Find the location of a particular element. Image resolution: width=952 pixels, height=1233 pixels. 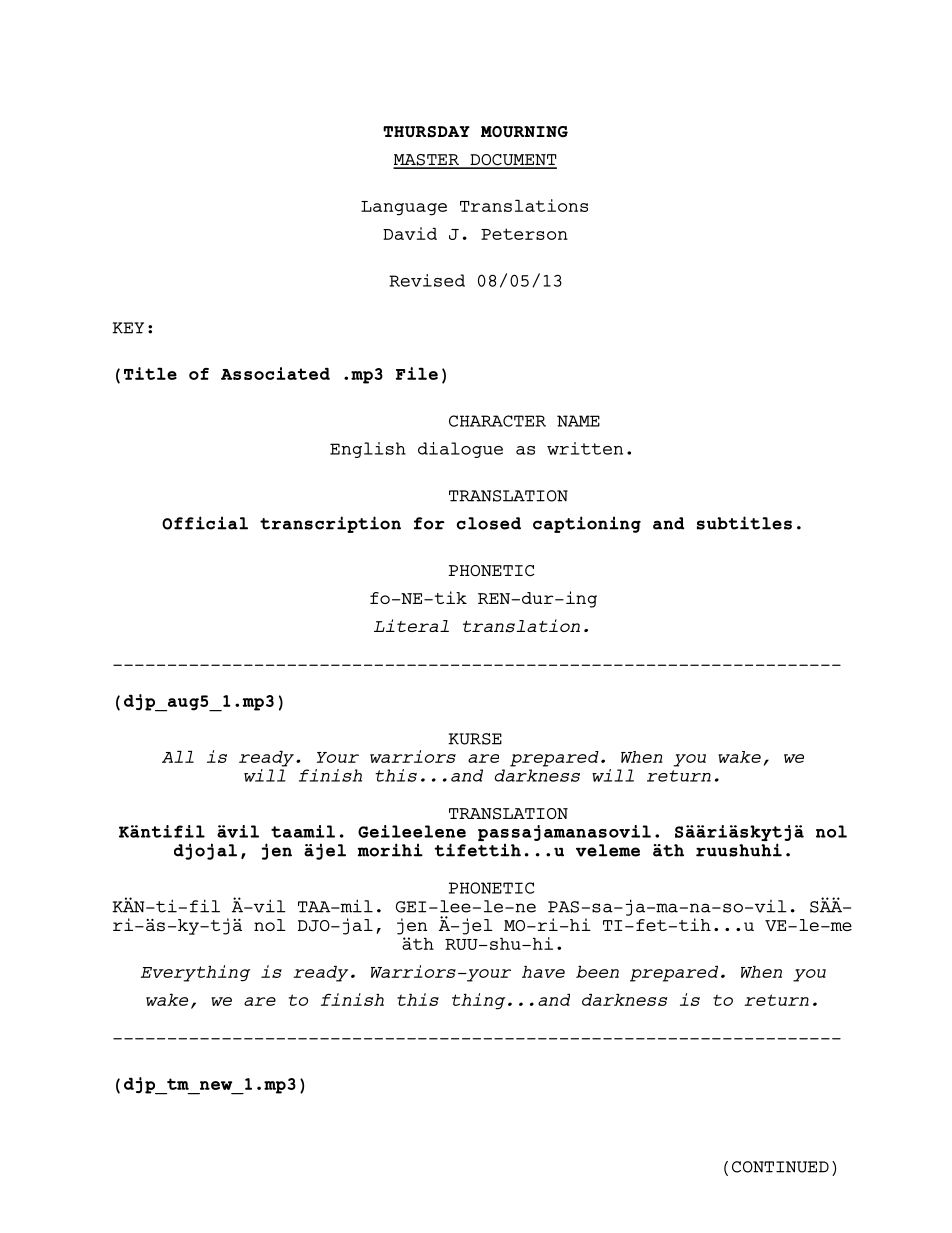

Official is located at coordinates (205, 523).
